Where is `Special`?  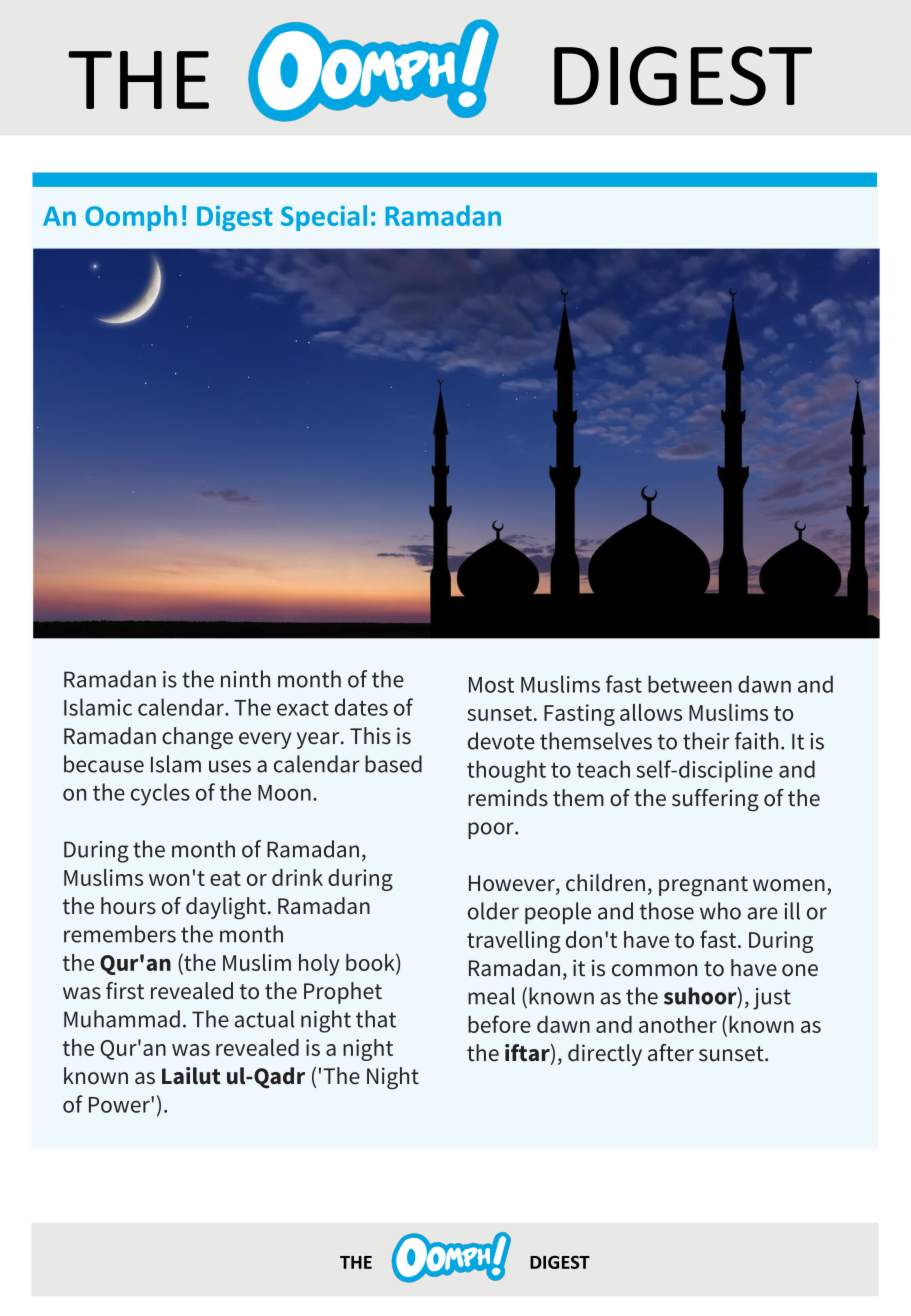 Special is located at coordinates (324, 218).
